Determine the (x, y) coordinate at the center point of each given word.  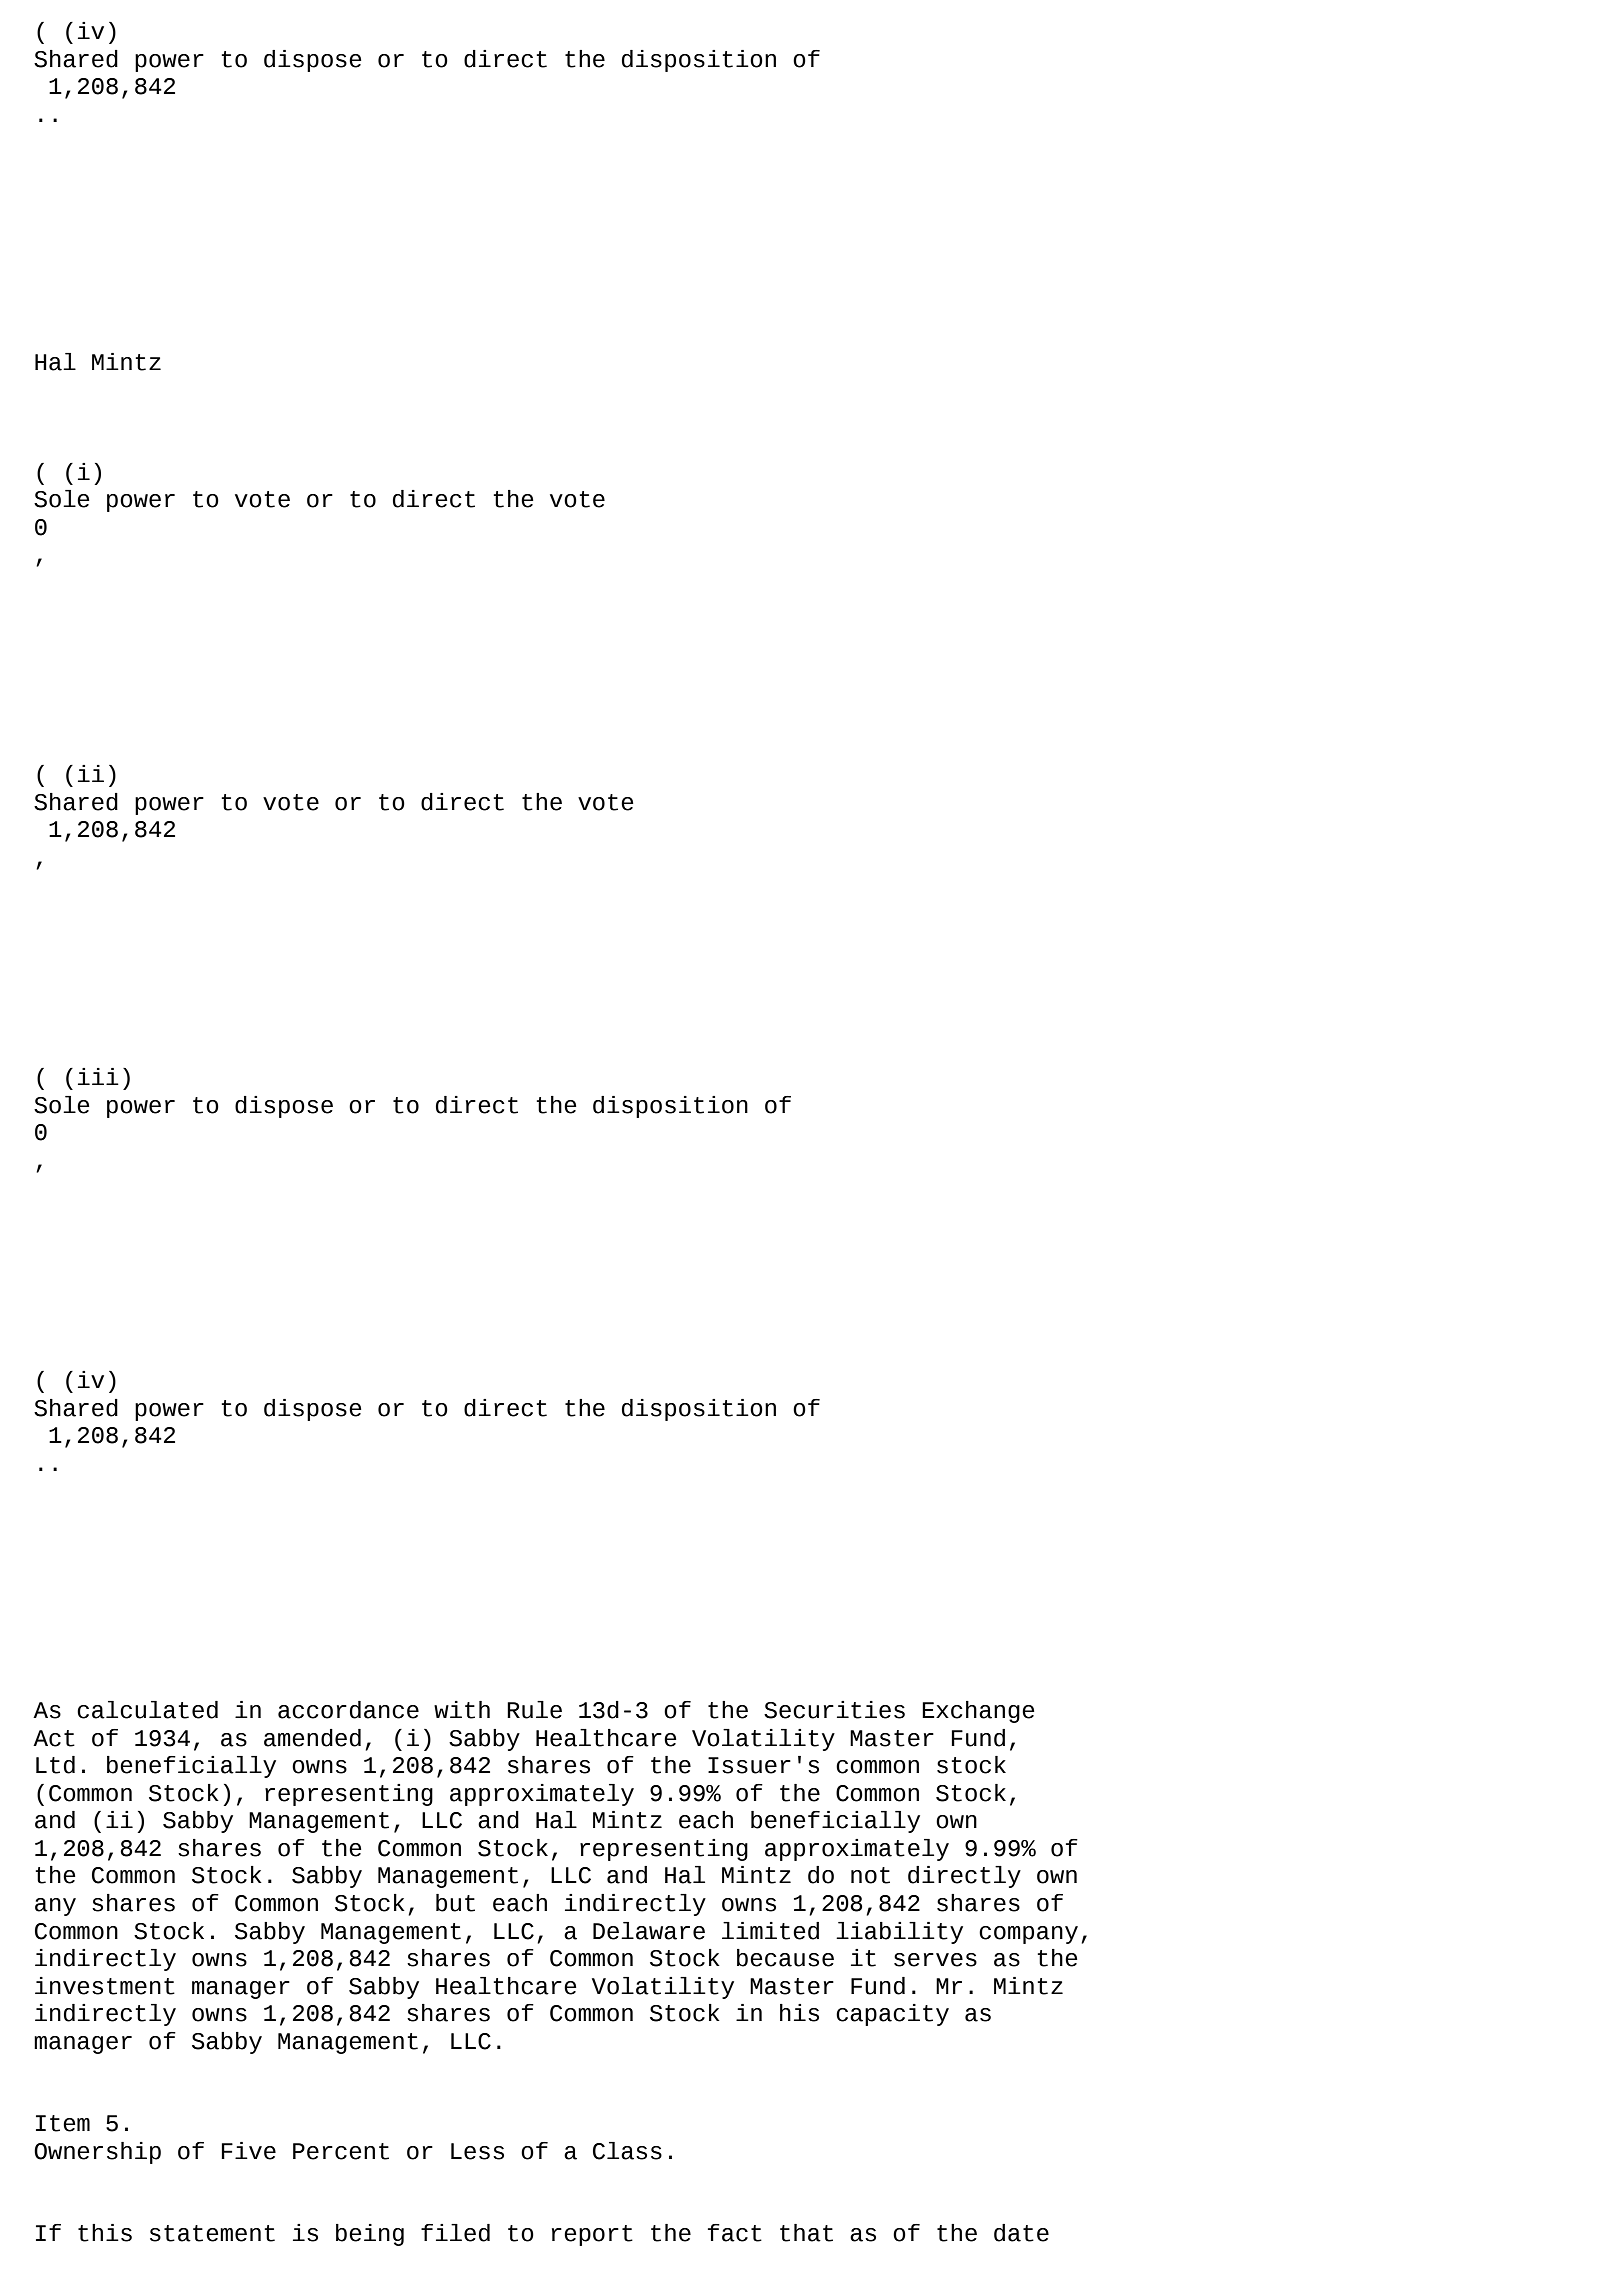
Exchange (978, 1712)
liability (899, 1933)
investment (105, 1986)
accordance (348, 1710)
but (455, 1903)
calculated (147, 1710)
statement (212, 2233)
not (870, 1875)
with (462, 1710)
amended (312, 1738)
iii (98, 1076)
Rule (534, 1710)
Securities (834, 1710)
